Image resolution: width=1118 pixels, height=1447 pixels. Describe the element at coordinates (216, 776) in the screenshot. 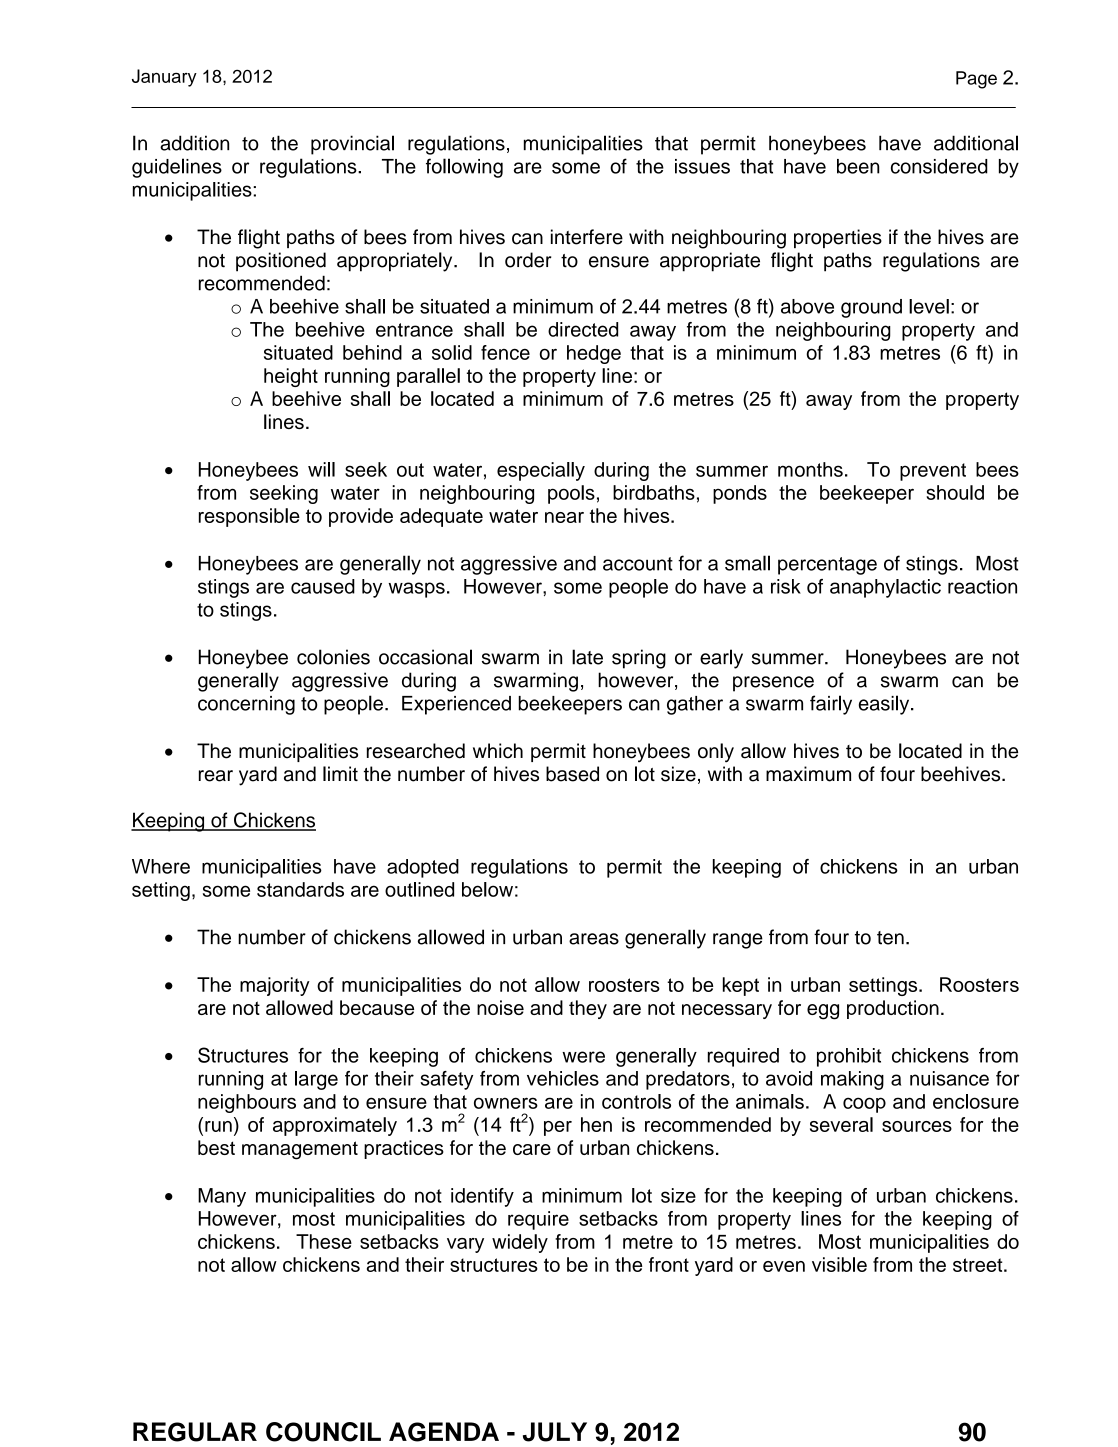

I see `rear` at that location.
